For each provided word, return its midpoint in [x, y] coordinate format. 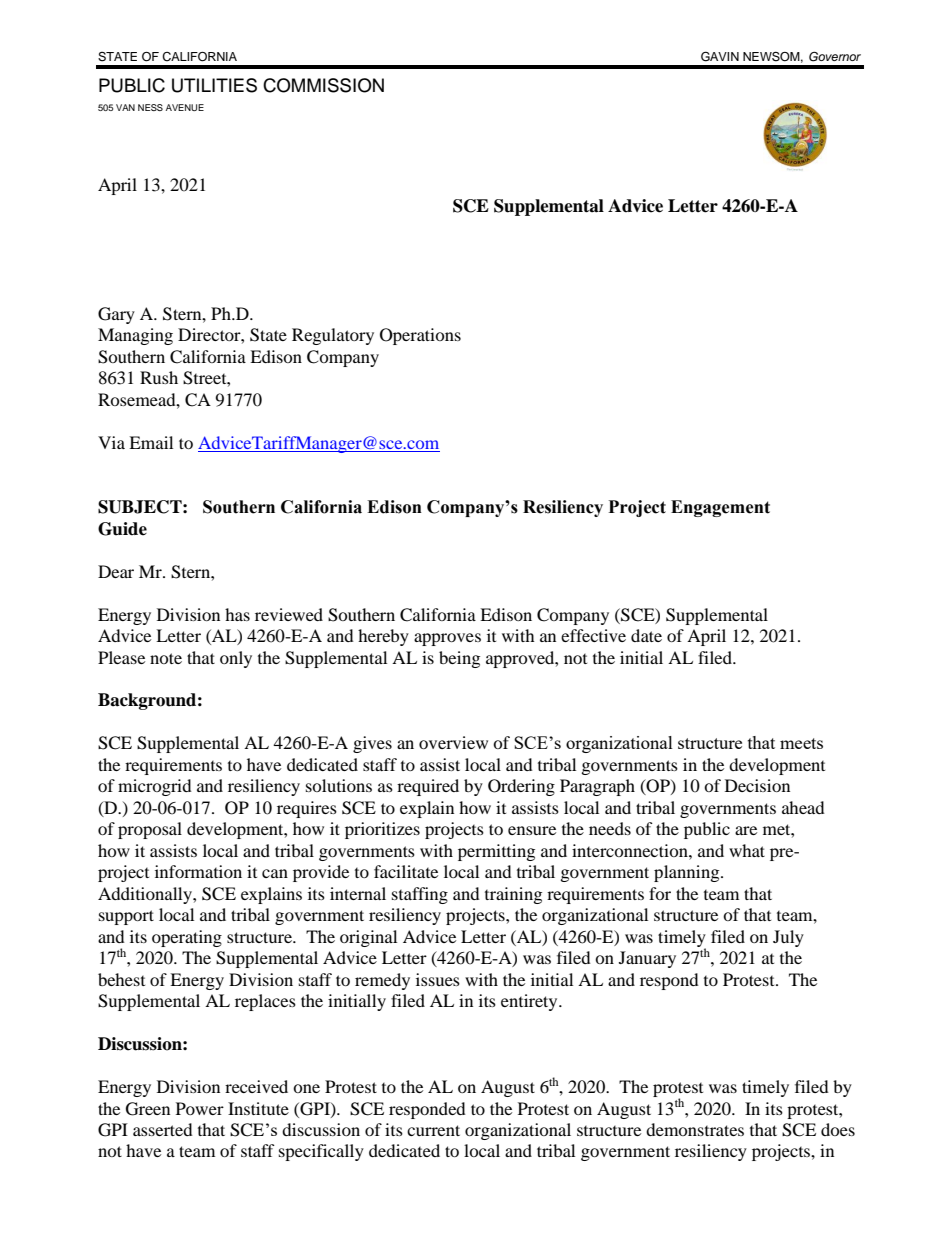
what [747, 850]
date [646, 635]
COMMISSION [323, 85]
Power [200, 1108]
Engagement [720, 508]
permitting [496, 852]
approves [447, 639]
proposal [150, 830]
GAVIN [720, 56]
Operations [420, 336]
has [237, 614]
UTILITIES [214, 85]
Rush [159, 377]
